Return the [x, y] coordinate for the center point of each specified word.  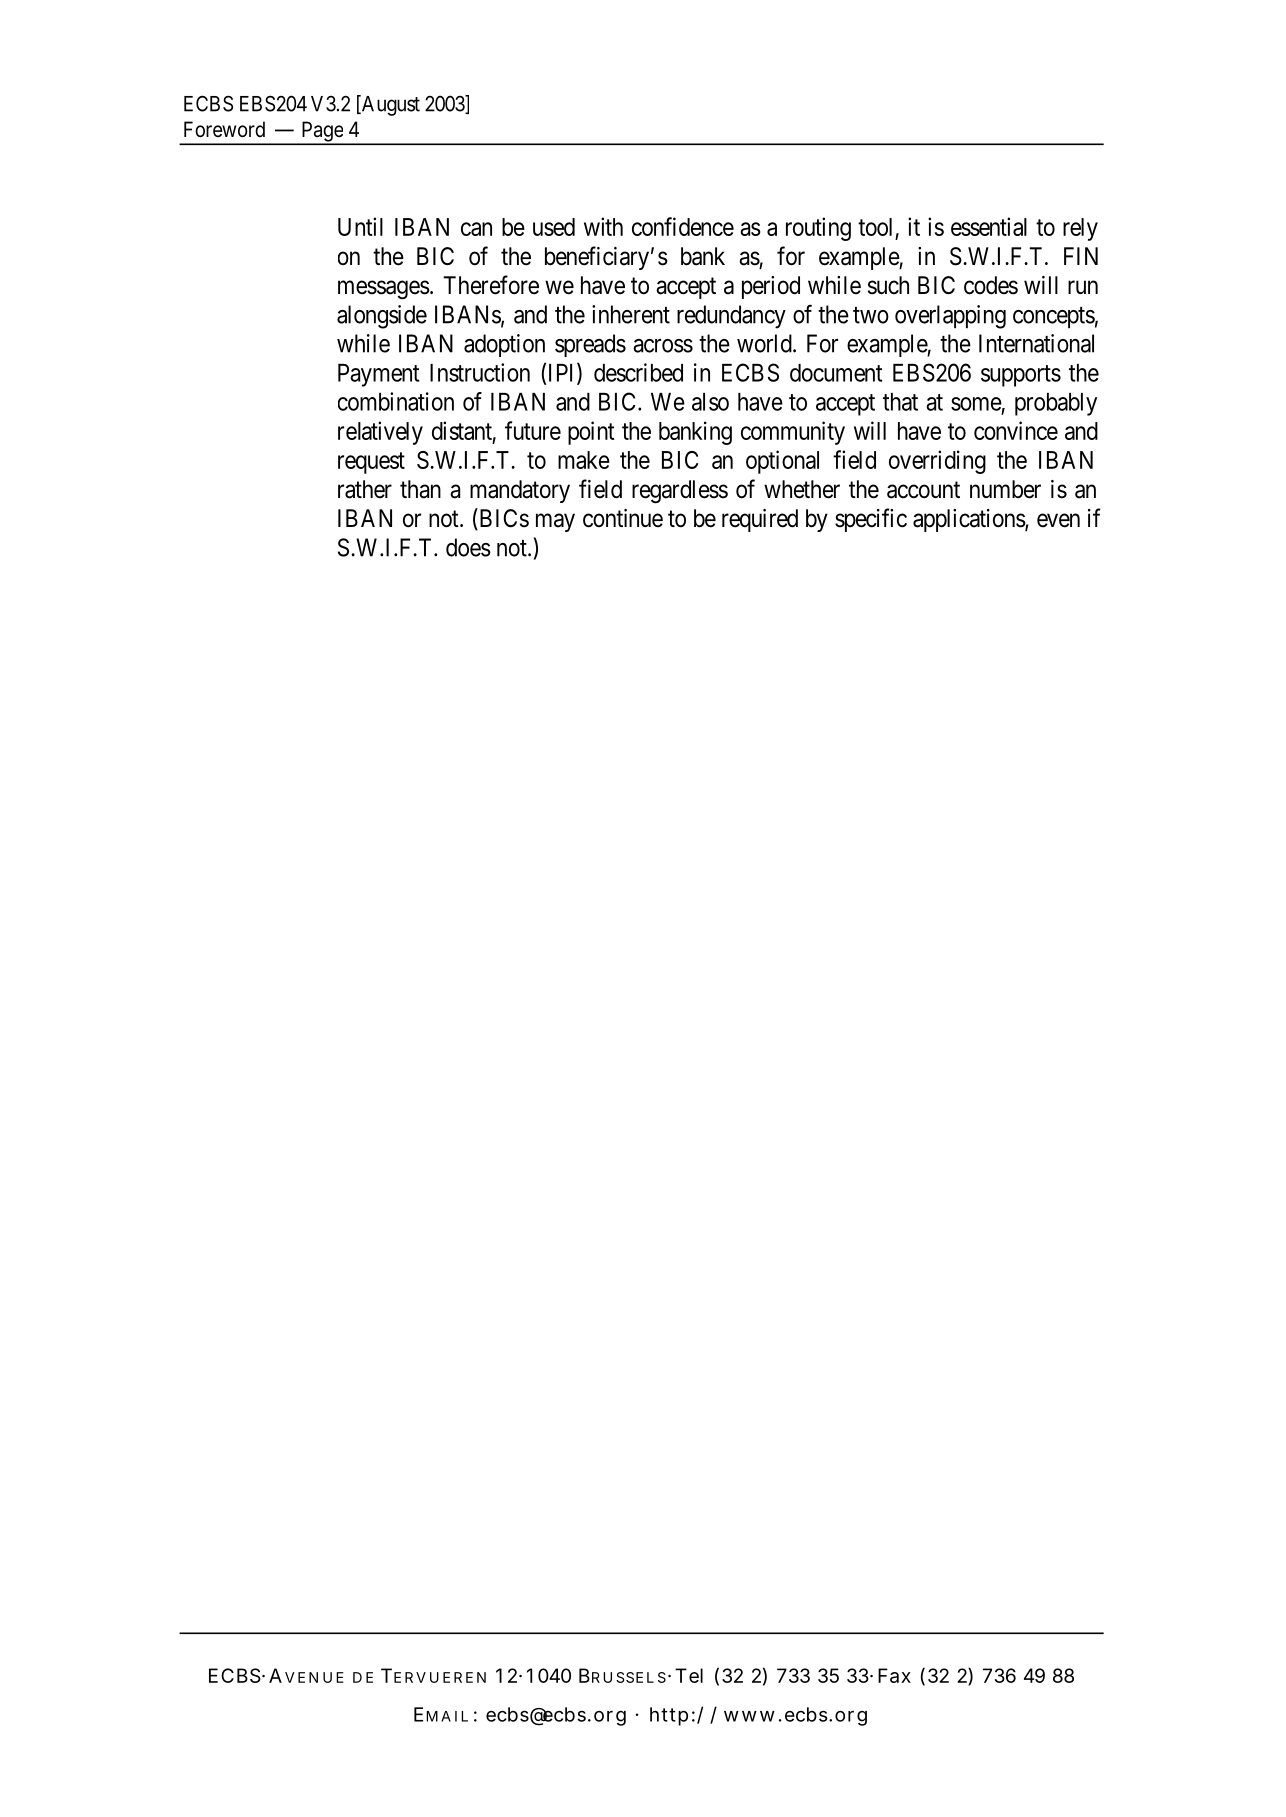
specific [871, 520]
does [468, 547]
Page [322, 132]
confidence [683, 226]
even [1058, 520]
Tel [689, 1675]
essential [989, 226]
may [555, 522]
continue [623, 518]
